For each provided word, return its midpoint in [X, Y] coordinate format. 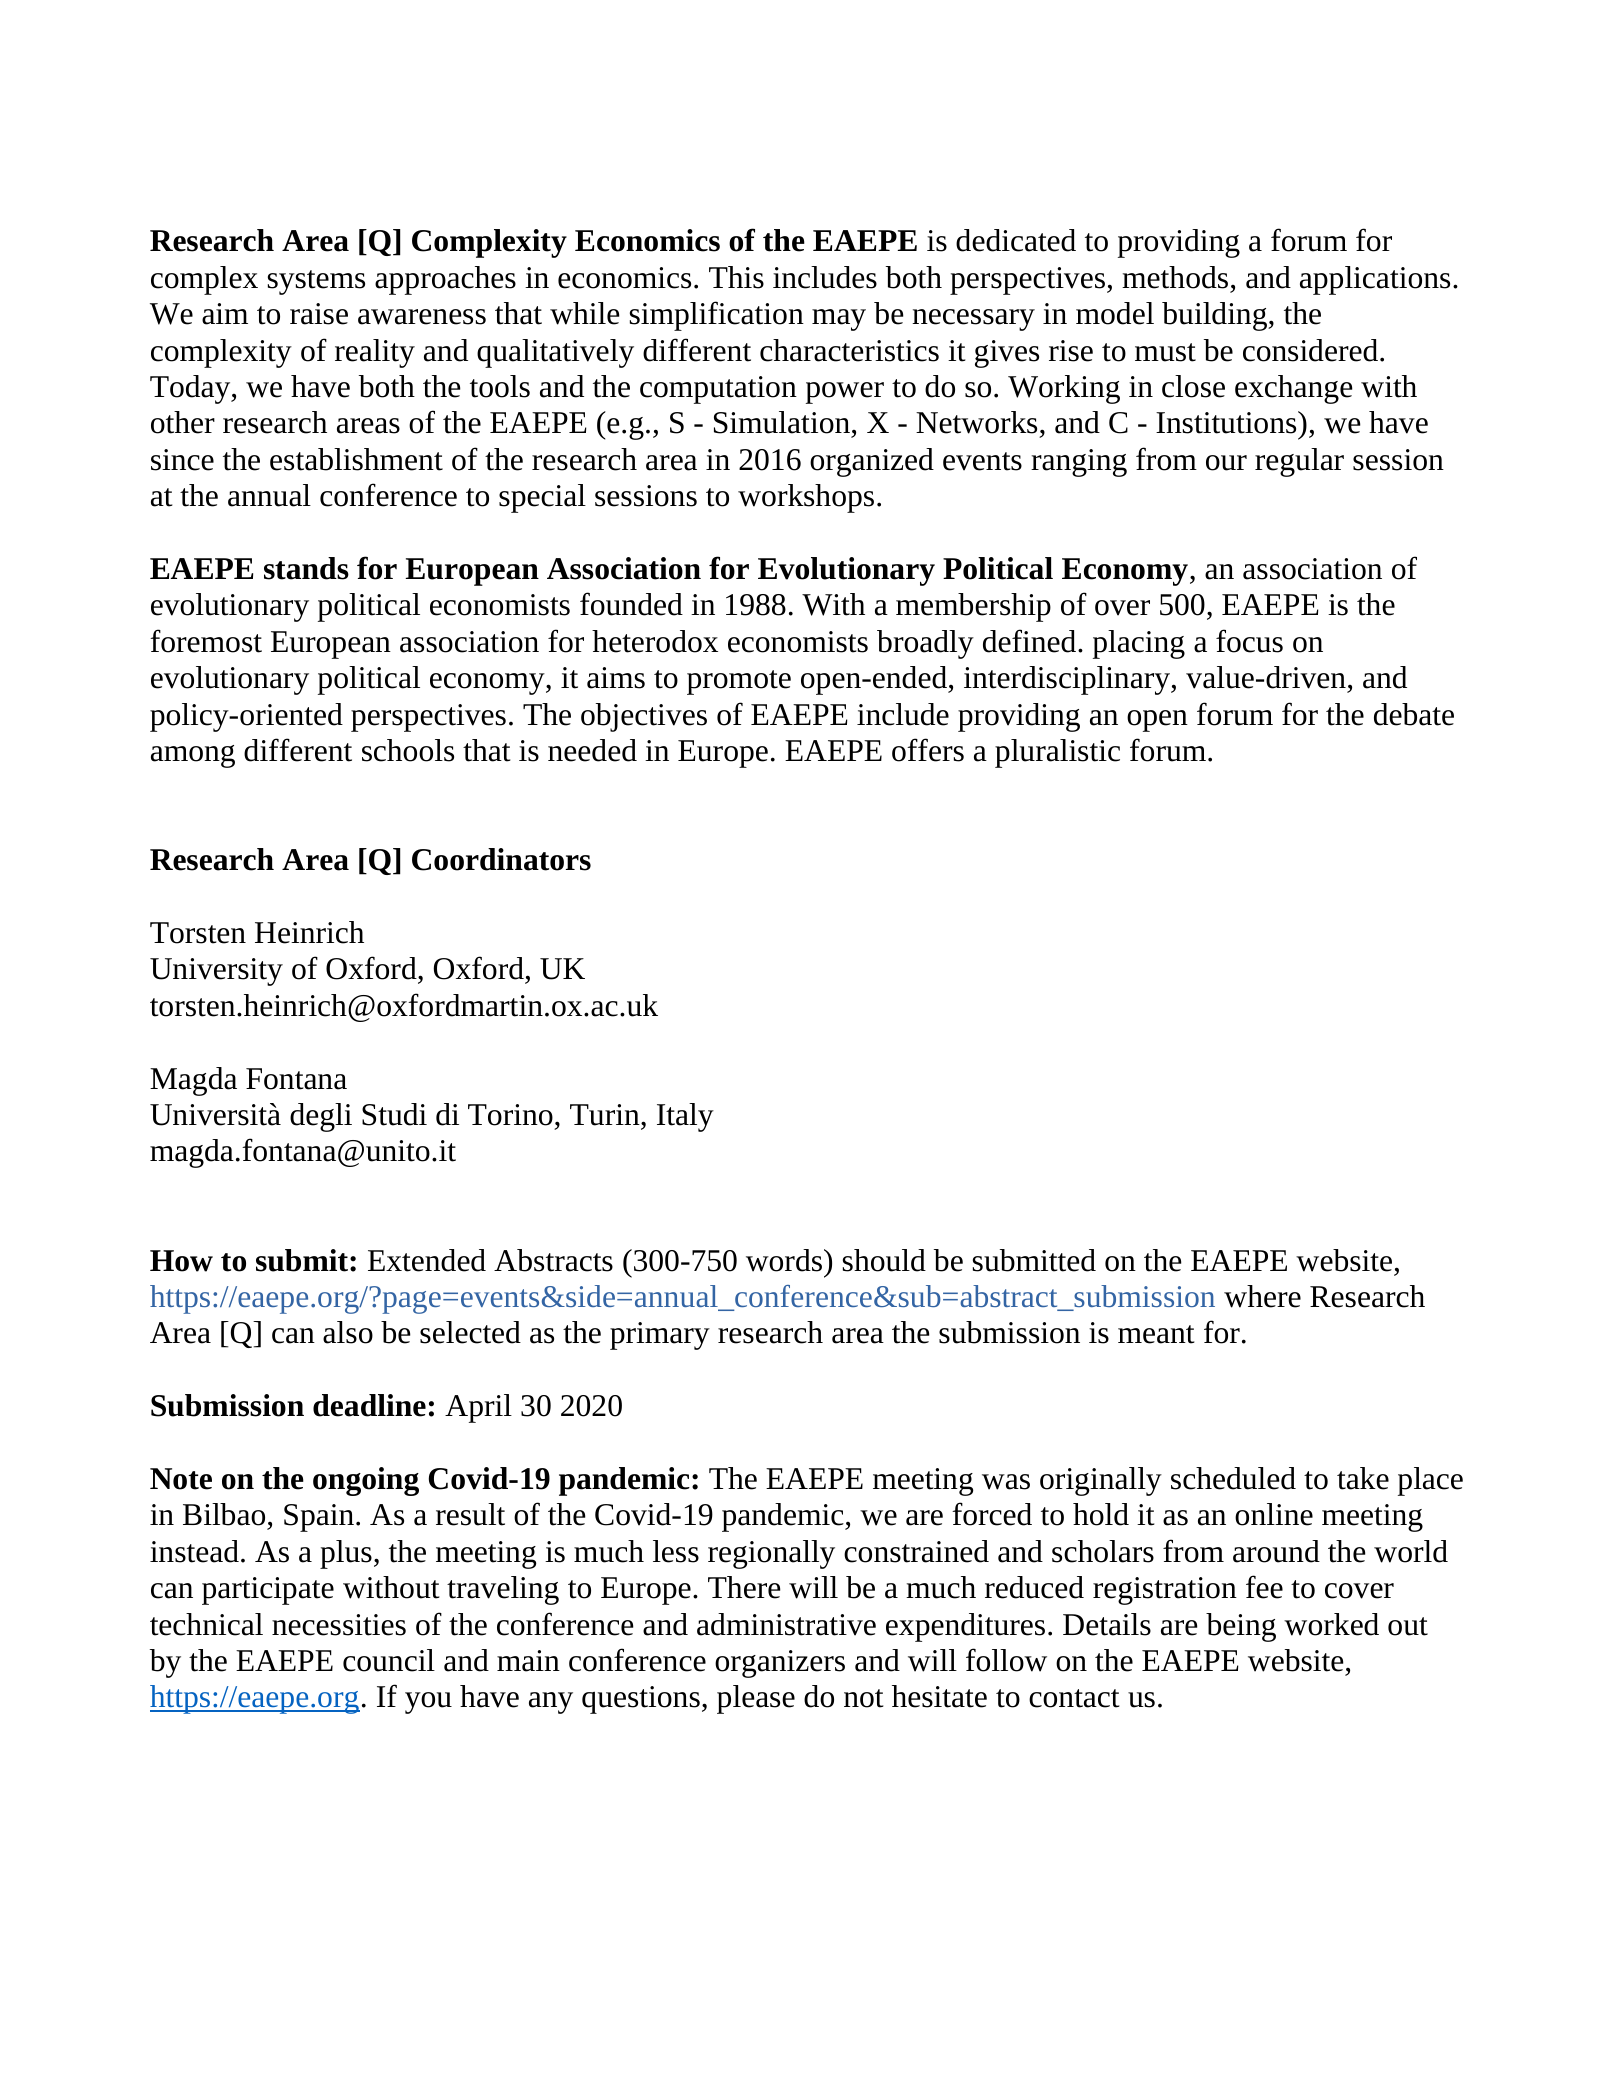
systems [316, 282]
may [839, 320]
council [389, 1660]
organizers [780, 1664]
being [1241, 1627]
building [1216, 316]
